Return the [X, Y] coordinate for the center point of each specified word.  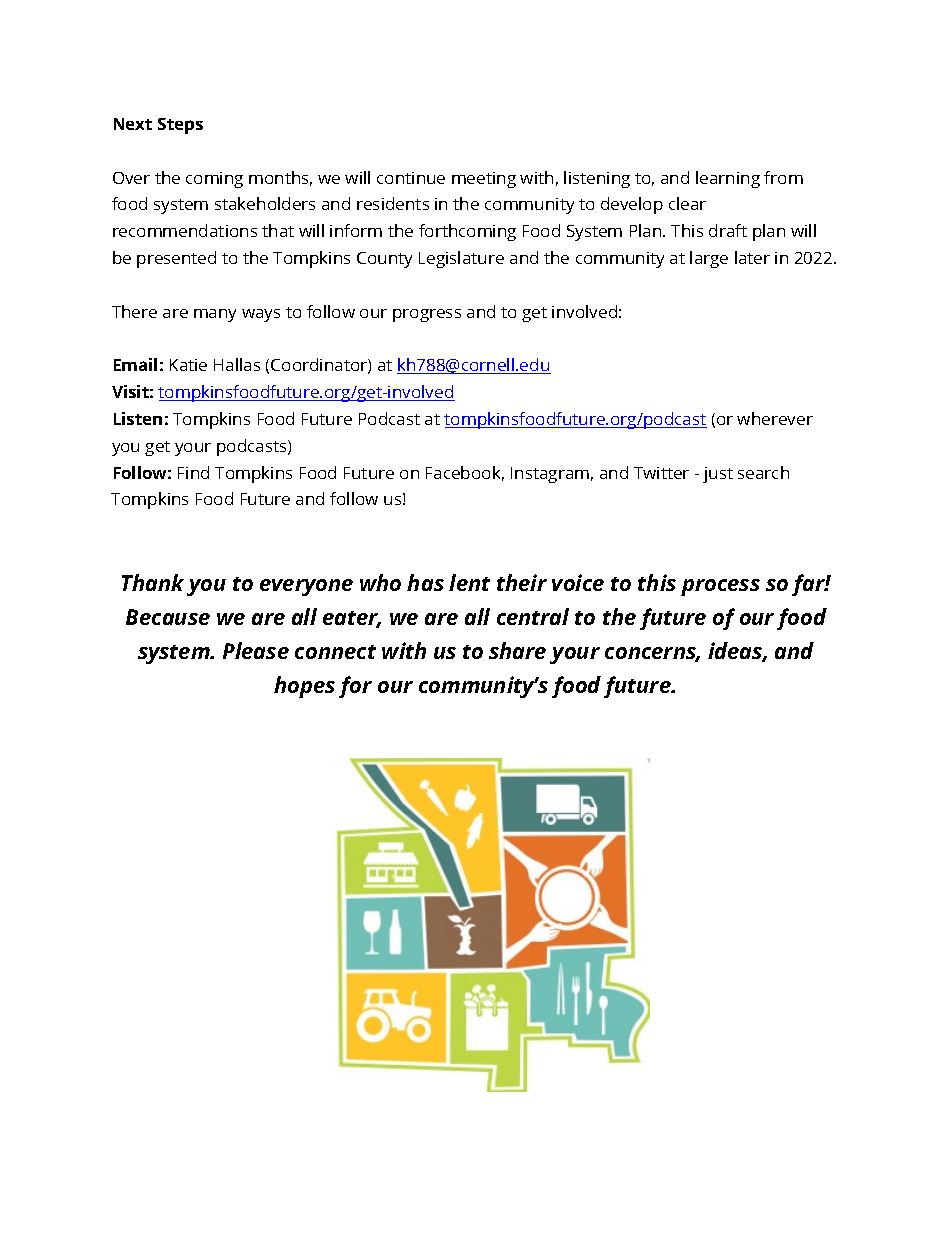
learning [728, 179]
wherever [775, 418]
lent [469, 582]
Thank [153, 582]
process [720, 587]
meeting [484, 180]
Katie [188, 365]
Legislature [461, 259]
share [517, 650]
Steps [180, 126]
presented [176, 259]
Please [256, 650]
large [709, 259]
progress [427, 315]
